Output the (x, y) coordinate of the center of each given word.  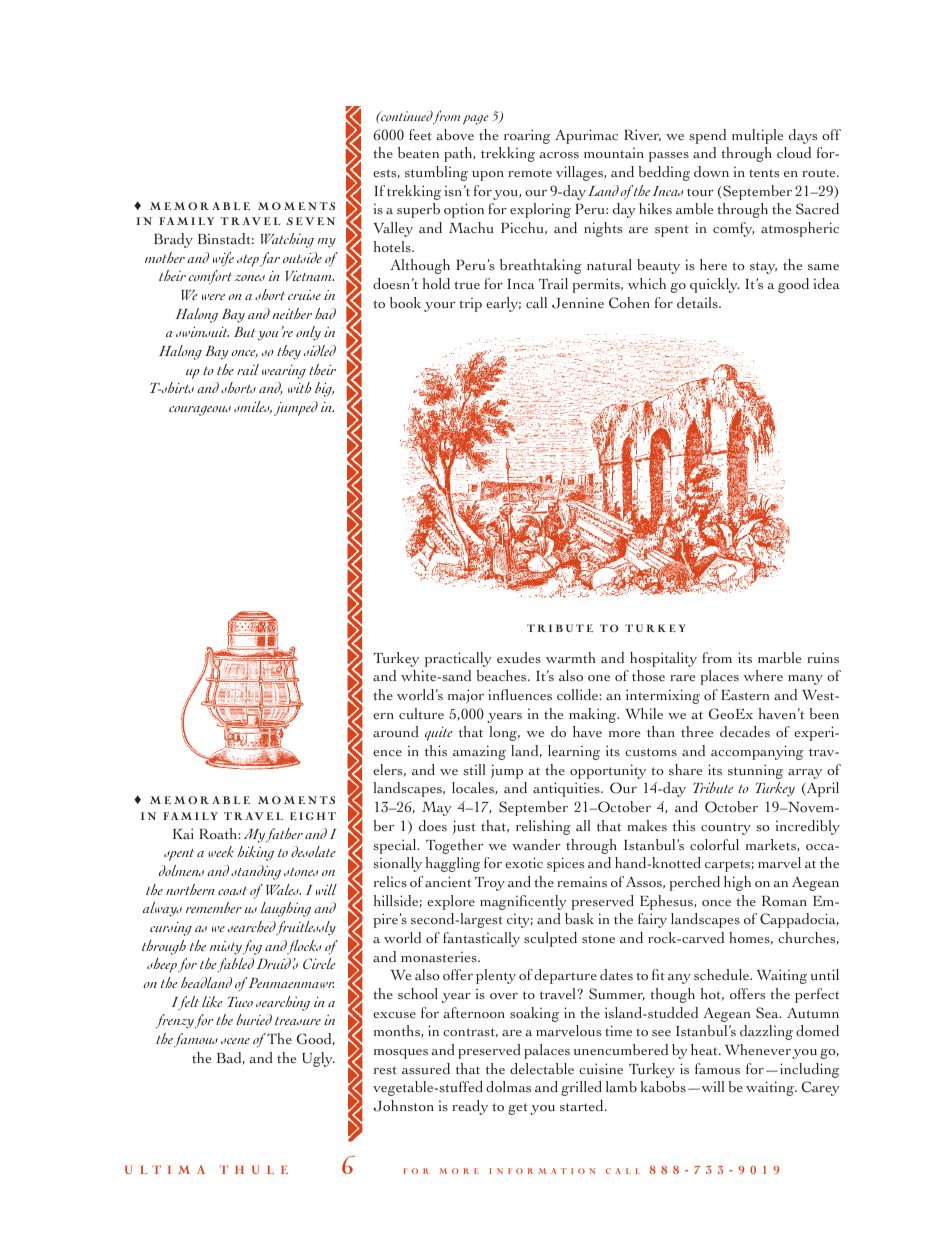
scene (235, 1041)
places (719, 677)
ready (470, 1107)
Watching (287, 240)
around (396, 731)
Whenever (759, 1051)
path (459, 154)
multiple (757, 136)
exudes (519, 658)
